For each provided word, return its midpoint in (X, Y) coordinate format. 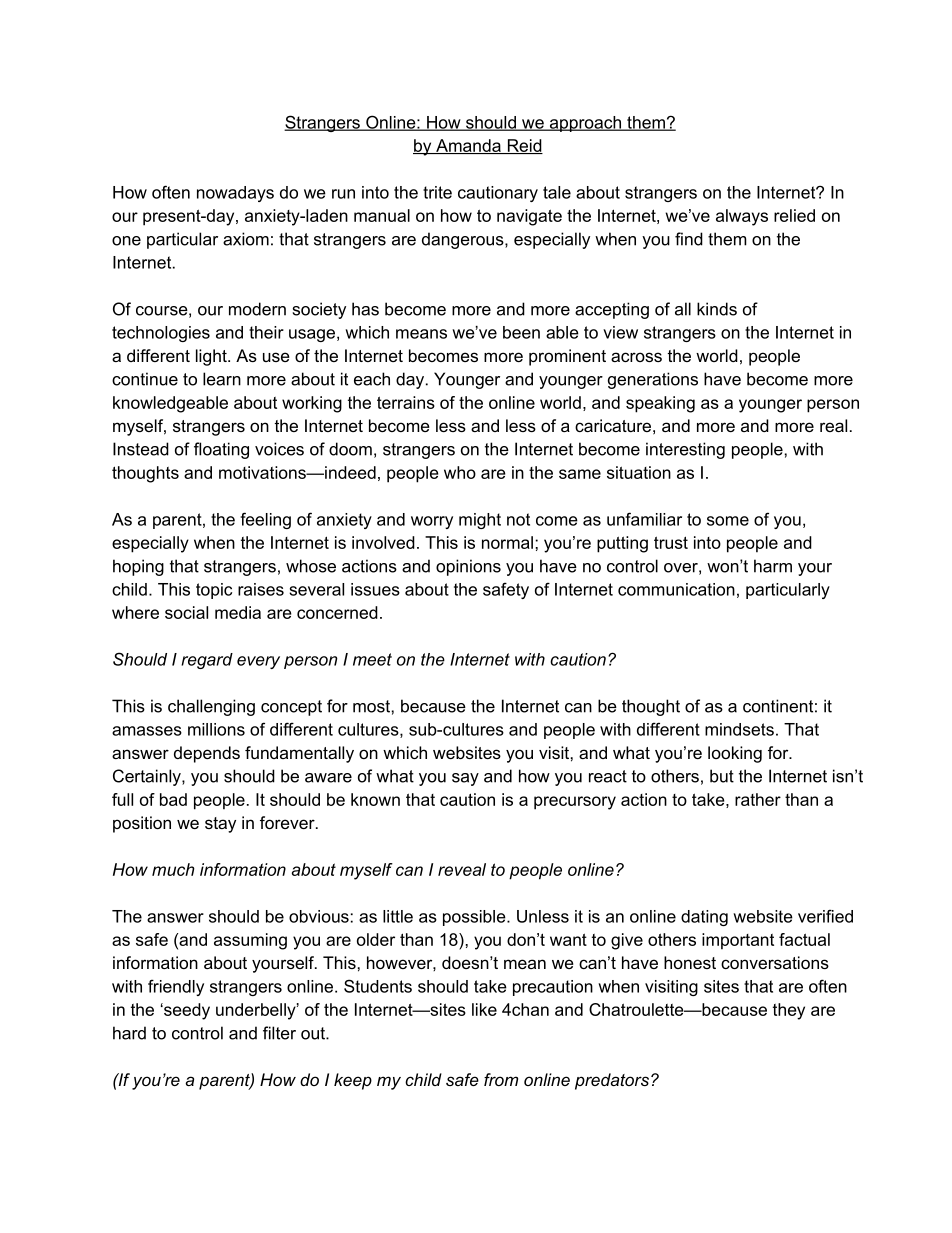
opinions (468, 567)
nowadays (235, 194)
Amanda (468, 146)
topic (214, 591)
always (742, 217)
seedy (186, 1011)
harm (773, 566)
